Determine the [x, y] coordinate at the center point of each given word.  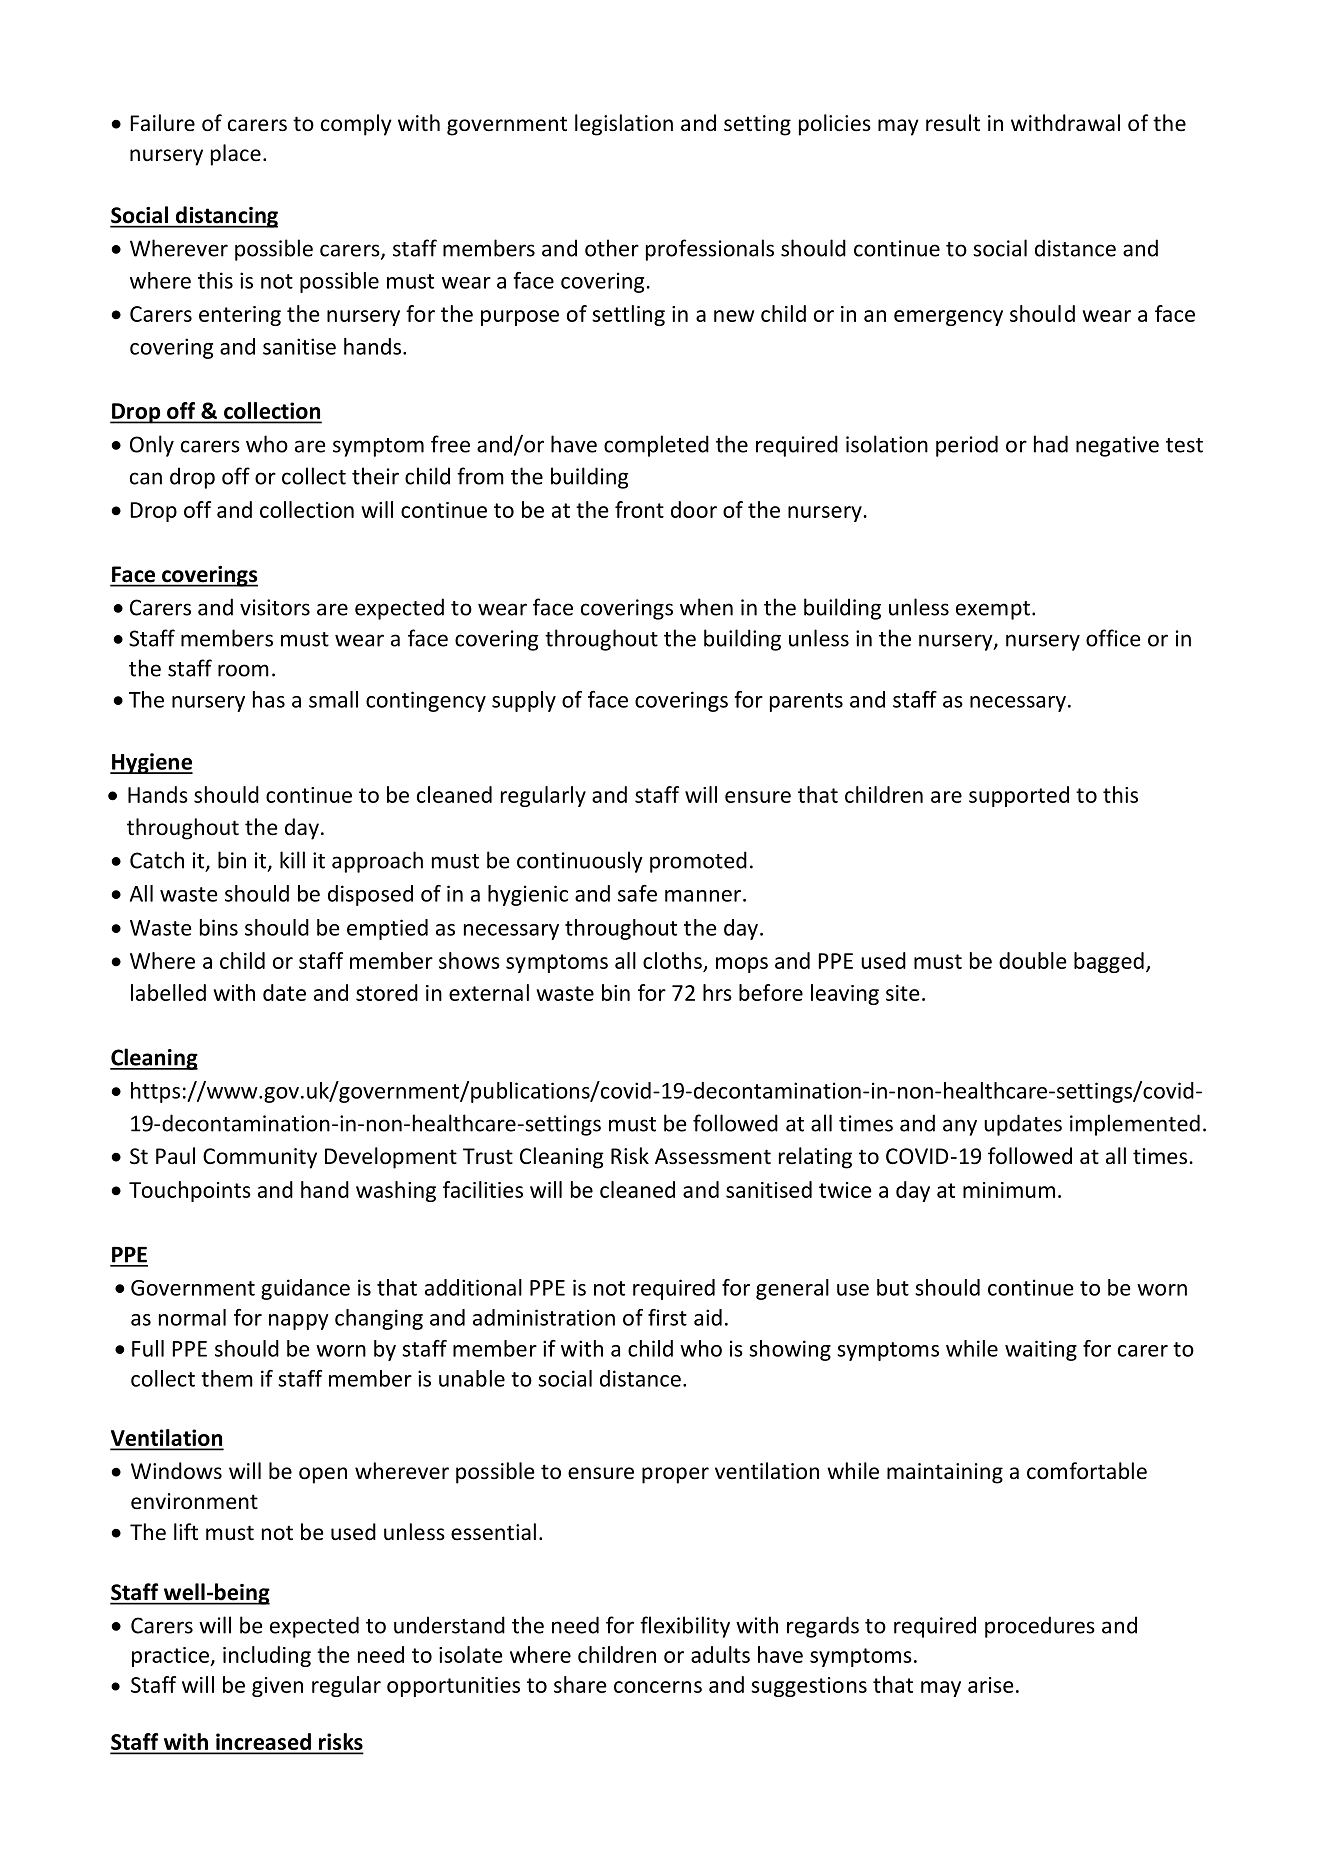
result [953, 123]
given [277, 1687]
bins [219, 927]
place [236, 155]
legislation [624, 125]
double [1033, 960]
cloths [672, 960]
